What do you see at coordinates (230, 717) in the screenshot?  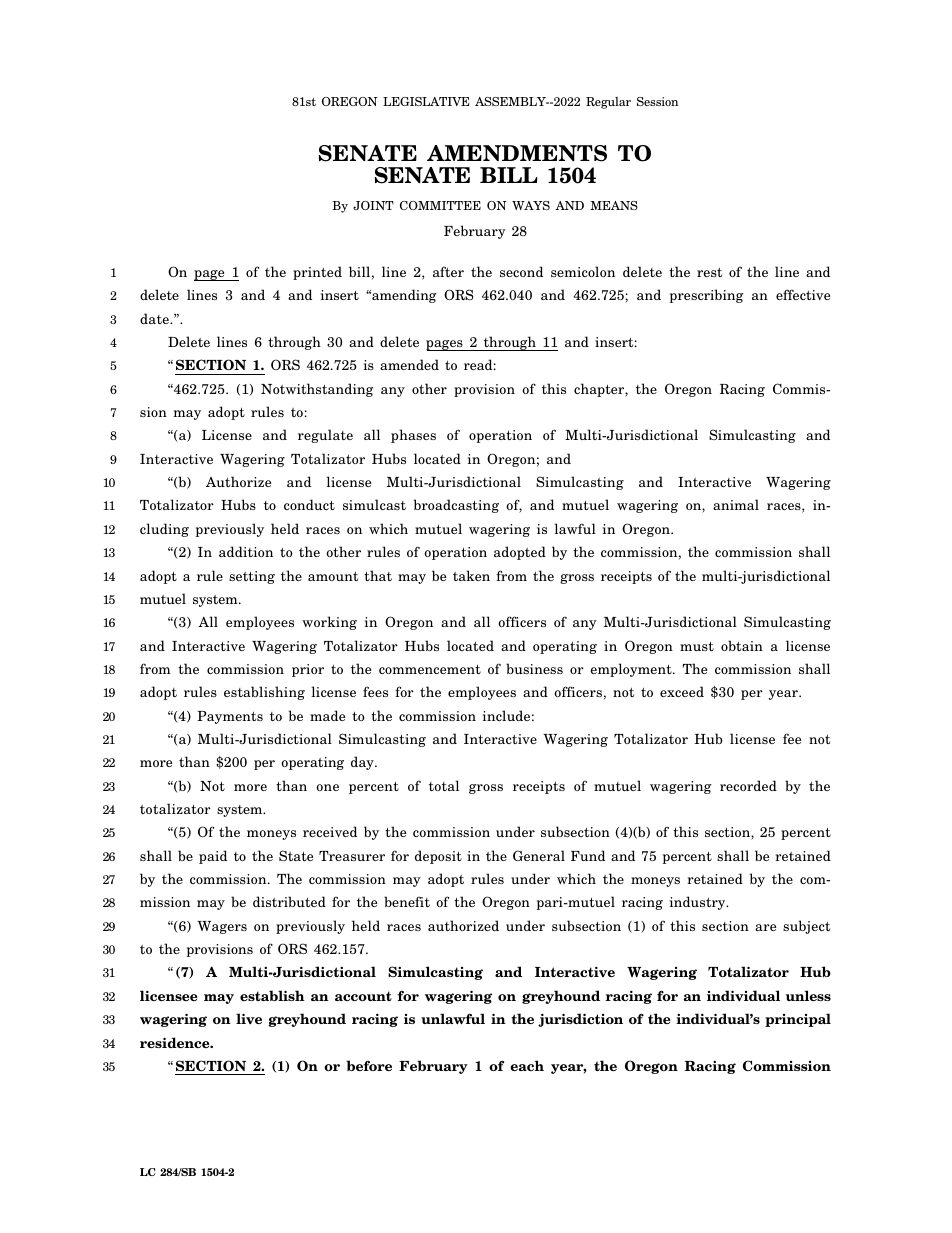 I see `Payments` at bounding box center [230, 717].
